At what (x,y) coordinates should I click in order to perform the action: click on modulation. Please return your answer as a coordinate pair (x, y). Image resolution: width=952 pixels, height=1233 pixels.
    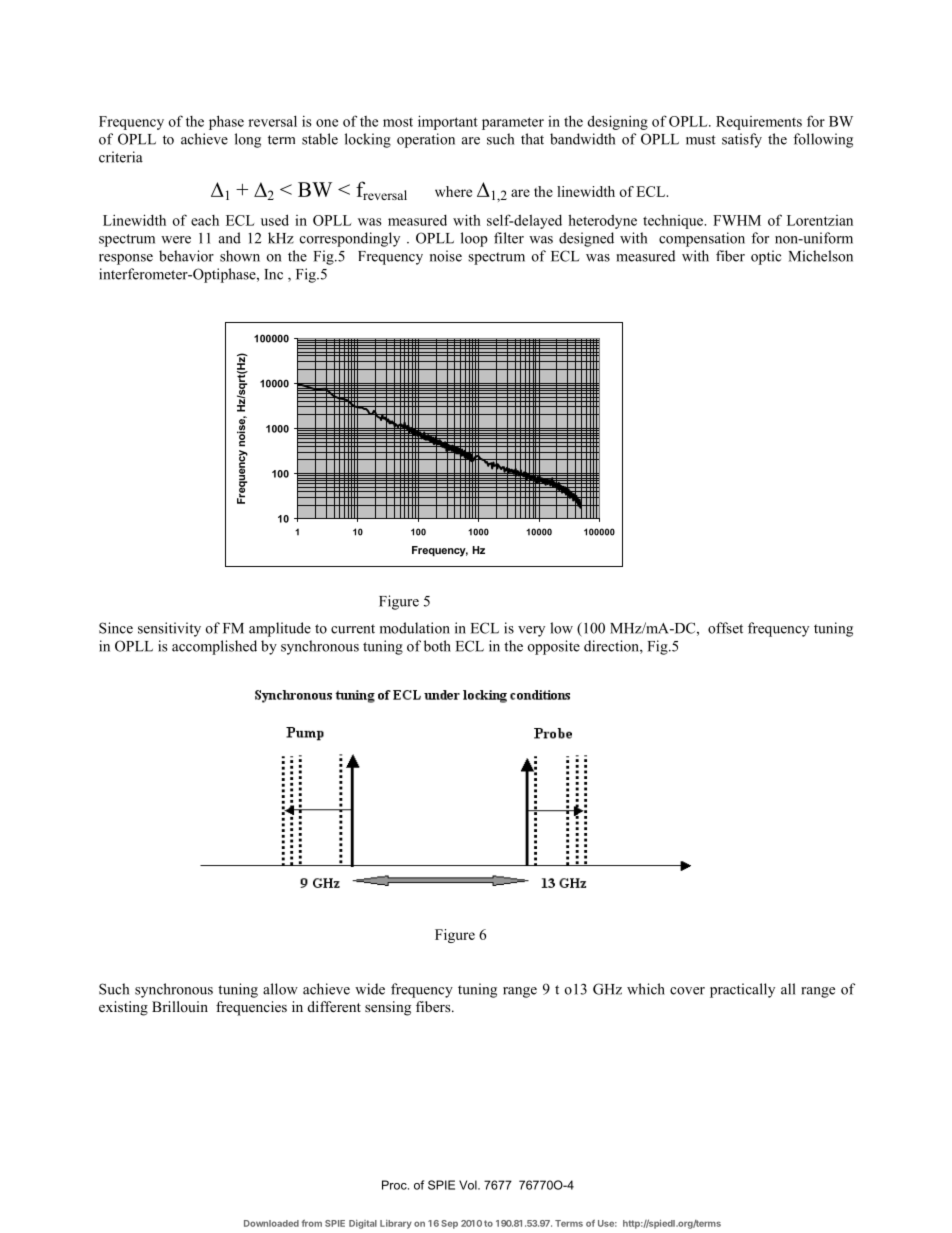
    Looking at the image, I should click on (415, 628).
